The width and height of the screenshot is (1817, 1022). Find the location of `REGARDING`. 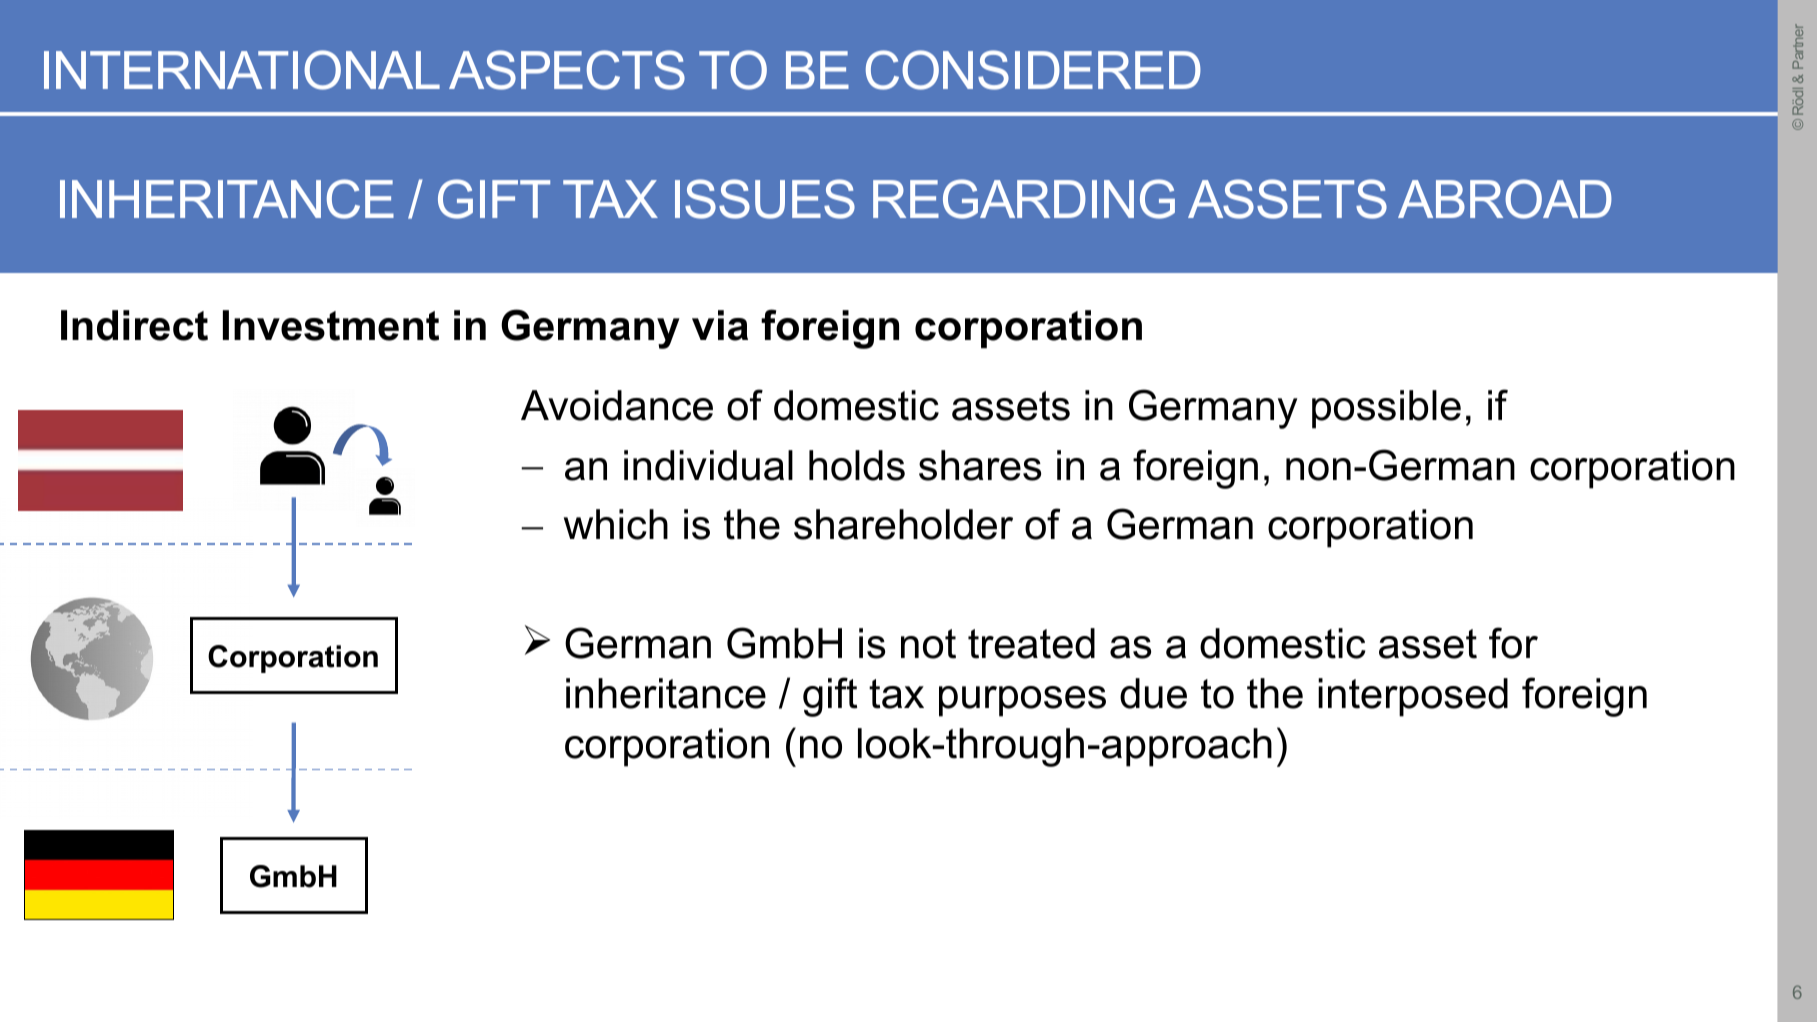

REGARDING is located at coordinates (1024, 199).
